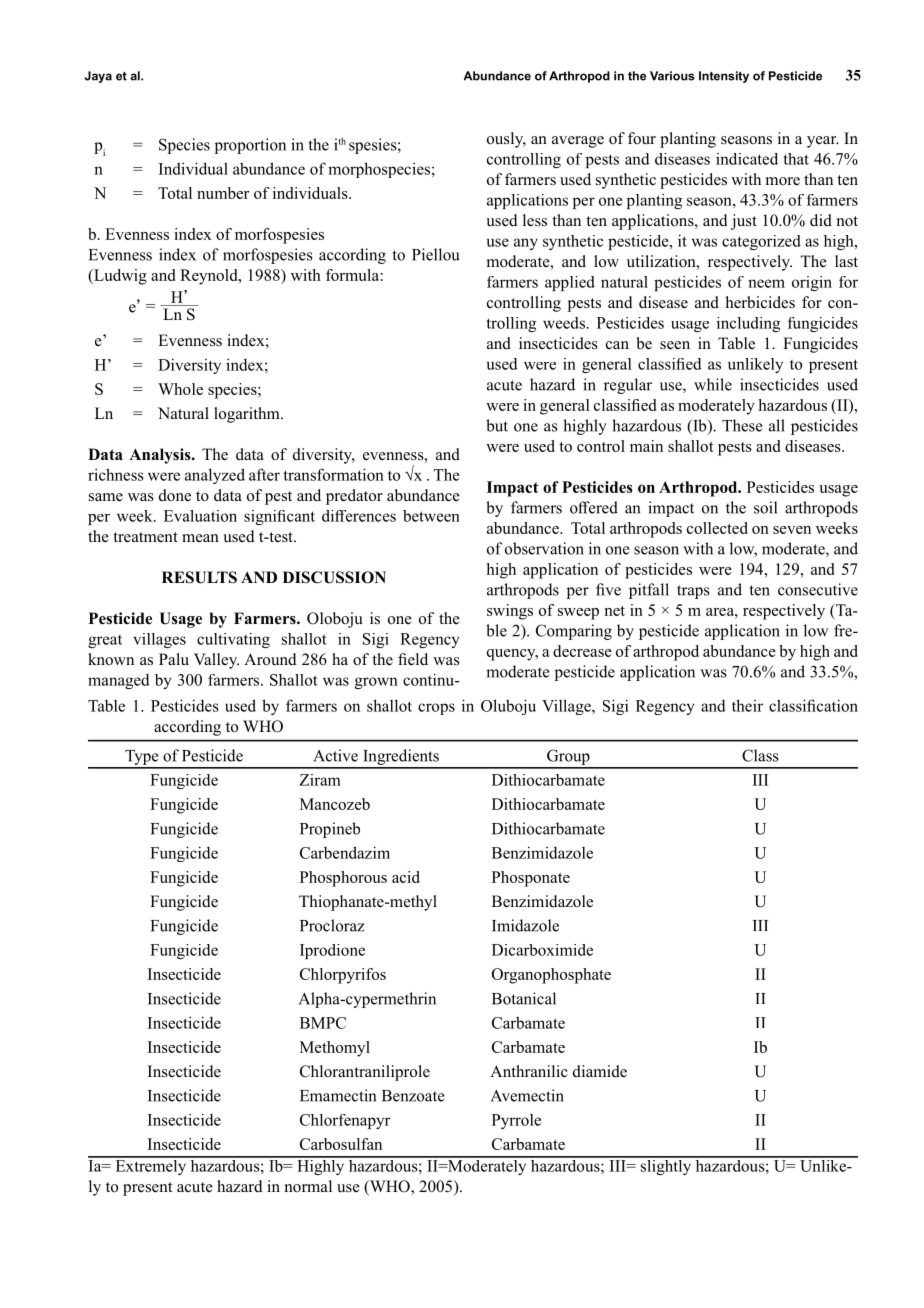 The width and height of the image is (924, 1308). Describe the element at coordinates (151, 1166) in the image. I see `Extremely` at that location.
